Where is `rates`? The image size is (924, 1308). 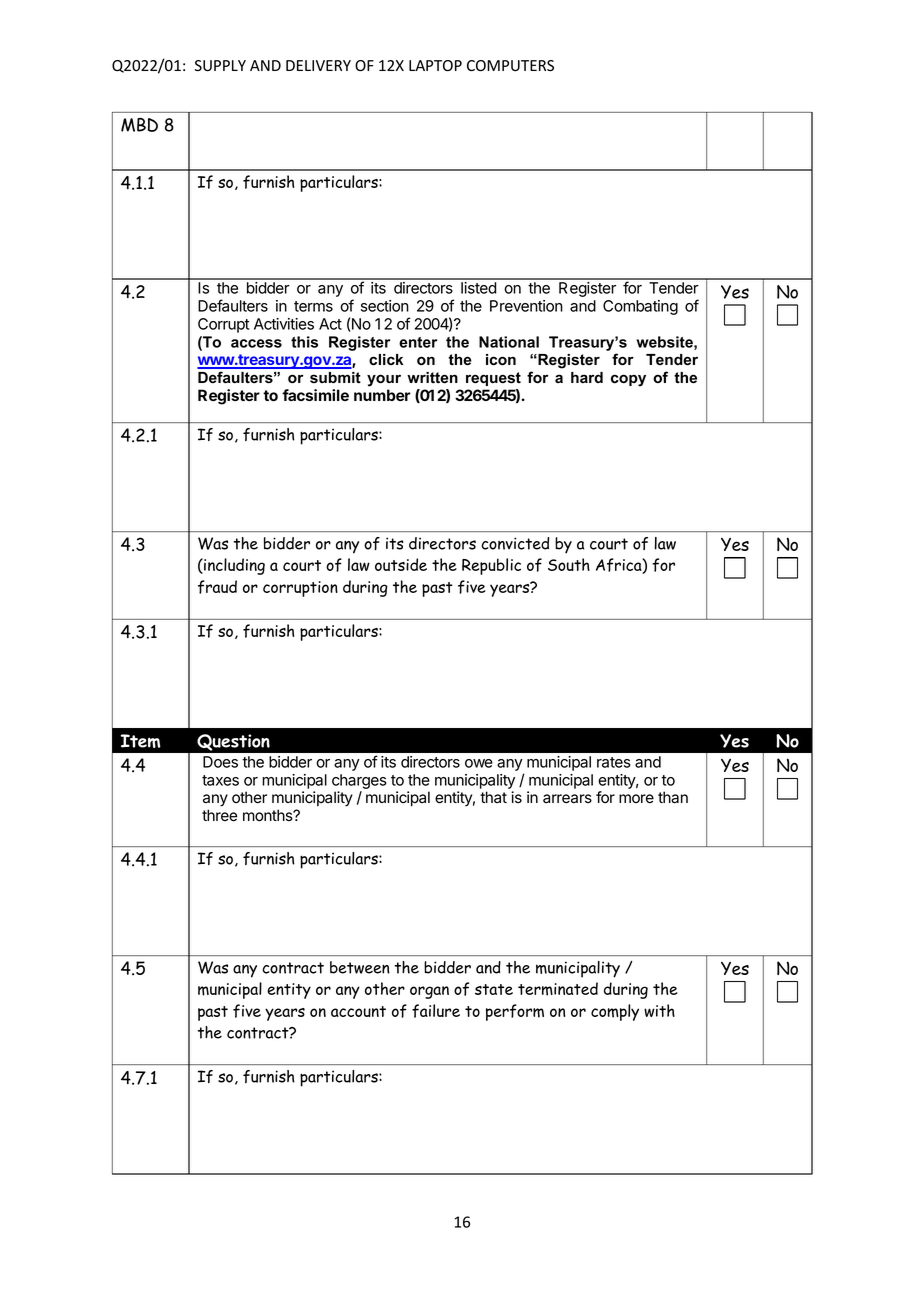
rates is located at coordinates (614, 762).
